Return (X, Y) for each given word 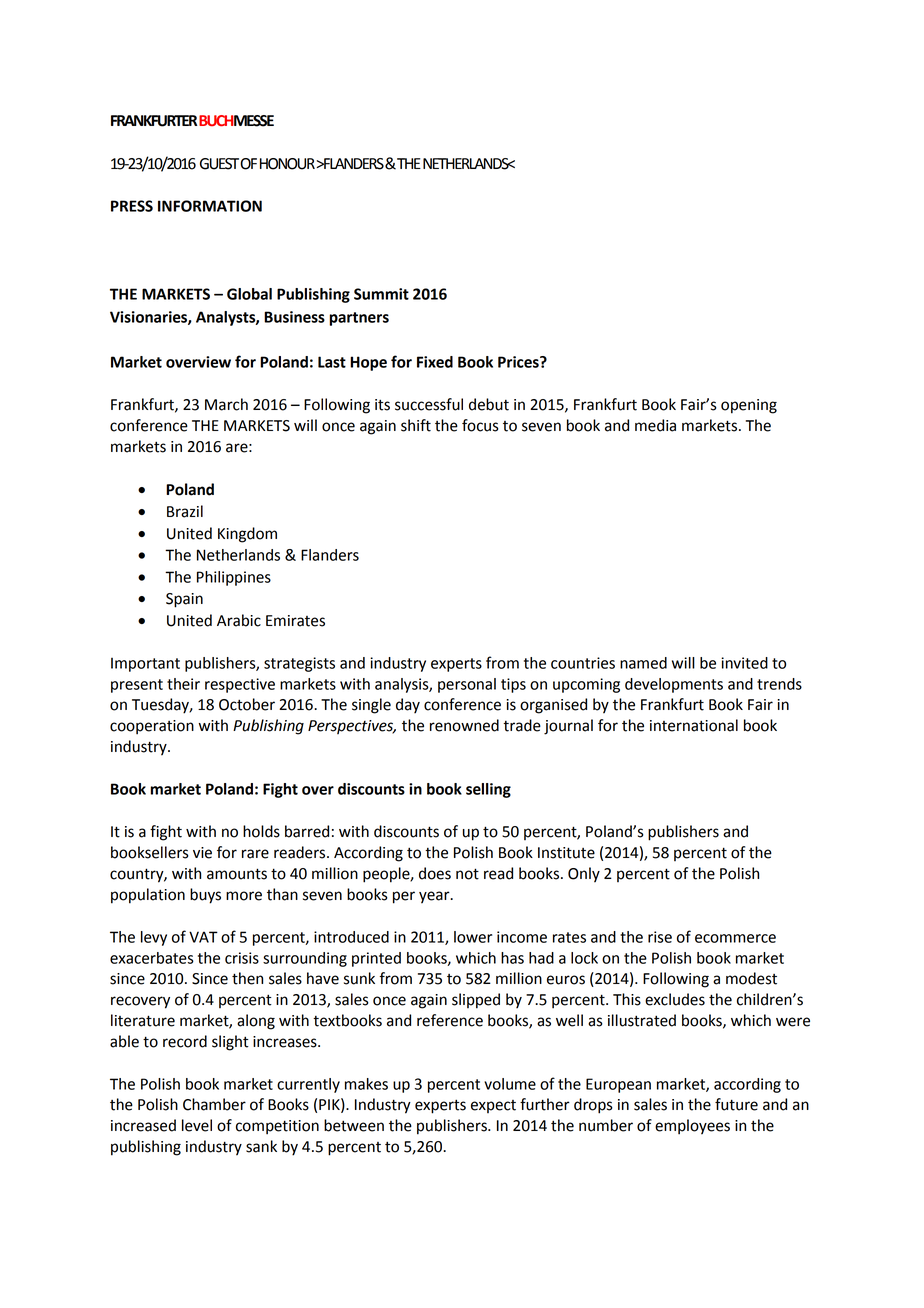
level (197, 1125)
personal (467, 685)
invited (744, 663)
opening (749, 406)
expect (493, 1106)
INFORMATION (210, 206)
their (183, 684)
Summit (381, 294)
